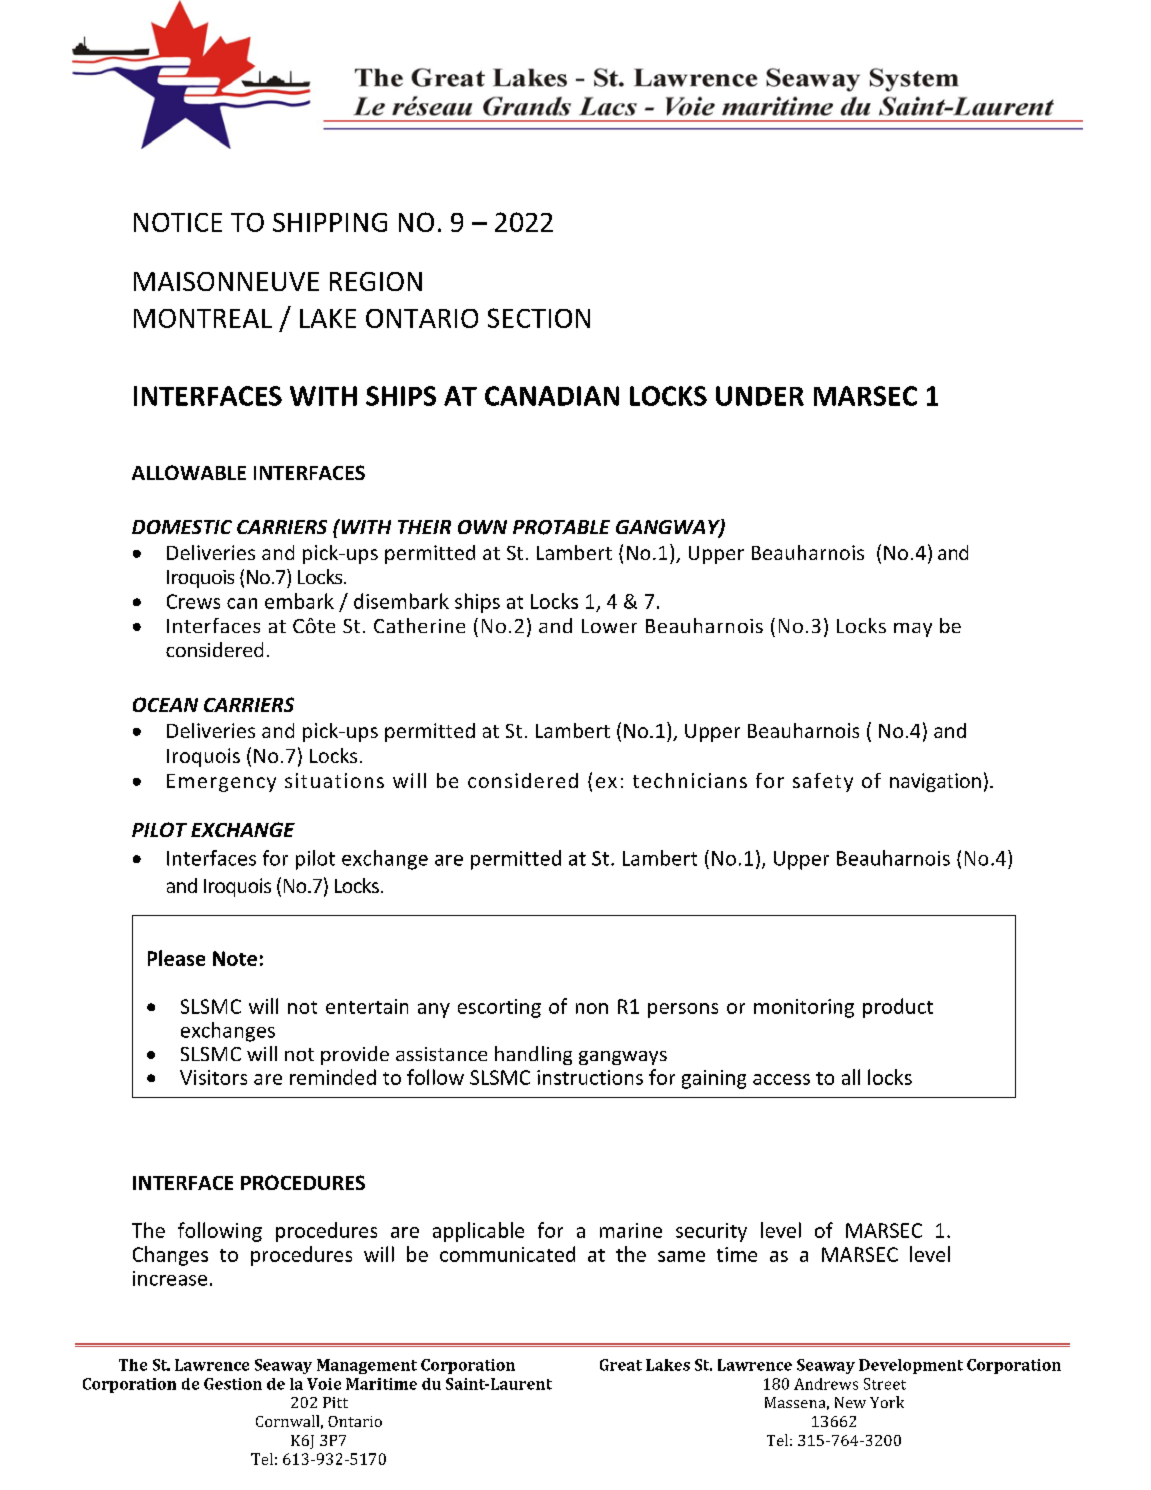 This page has width=1151, height=1490. What do you see at coordinates (233, 1384) in the page?
I see `Gestion` at bounding box center [233, 1384].
